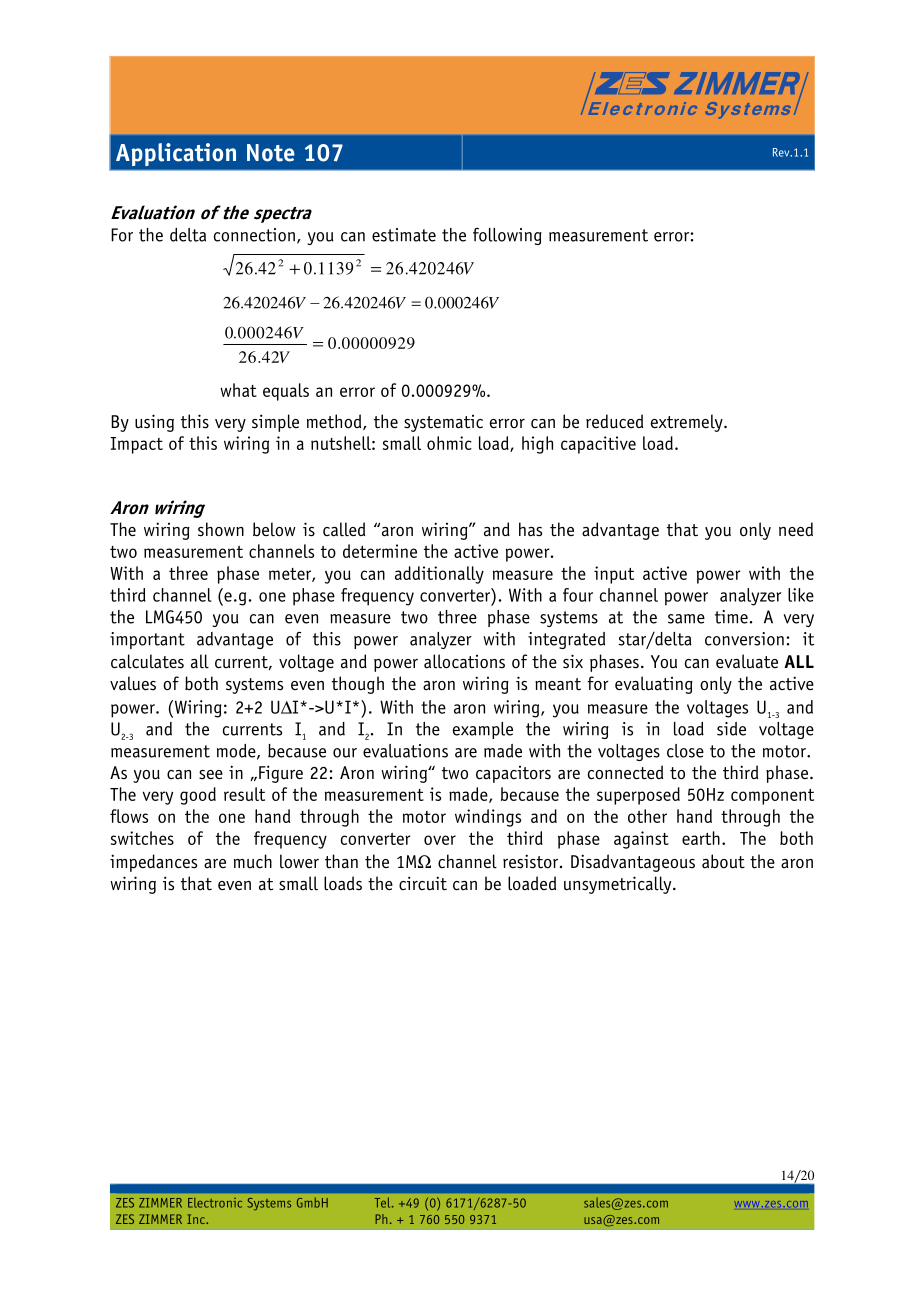  What do you see at coordinates (384, 1202) in the document?
I see `Tel` at bounding box center [384, 1202].
